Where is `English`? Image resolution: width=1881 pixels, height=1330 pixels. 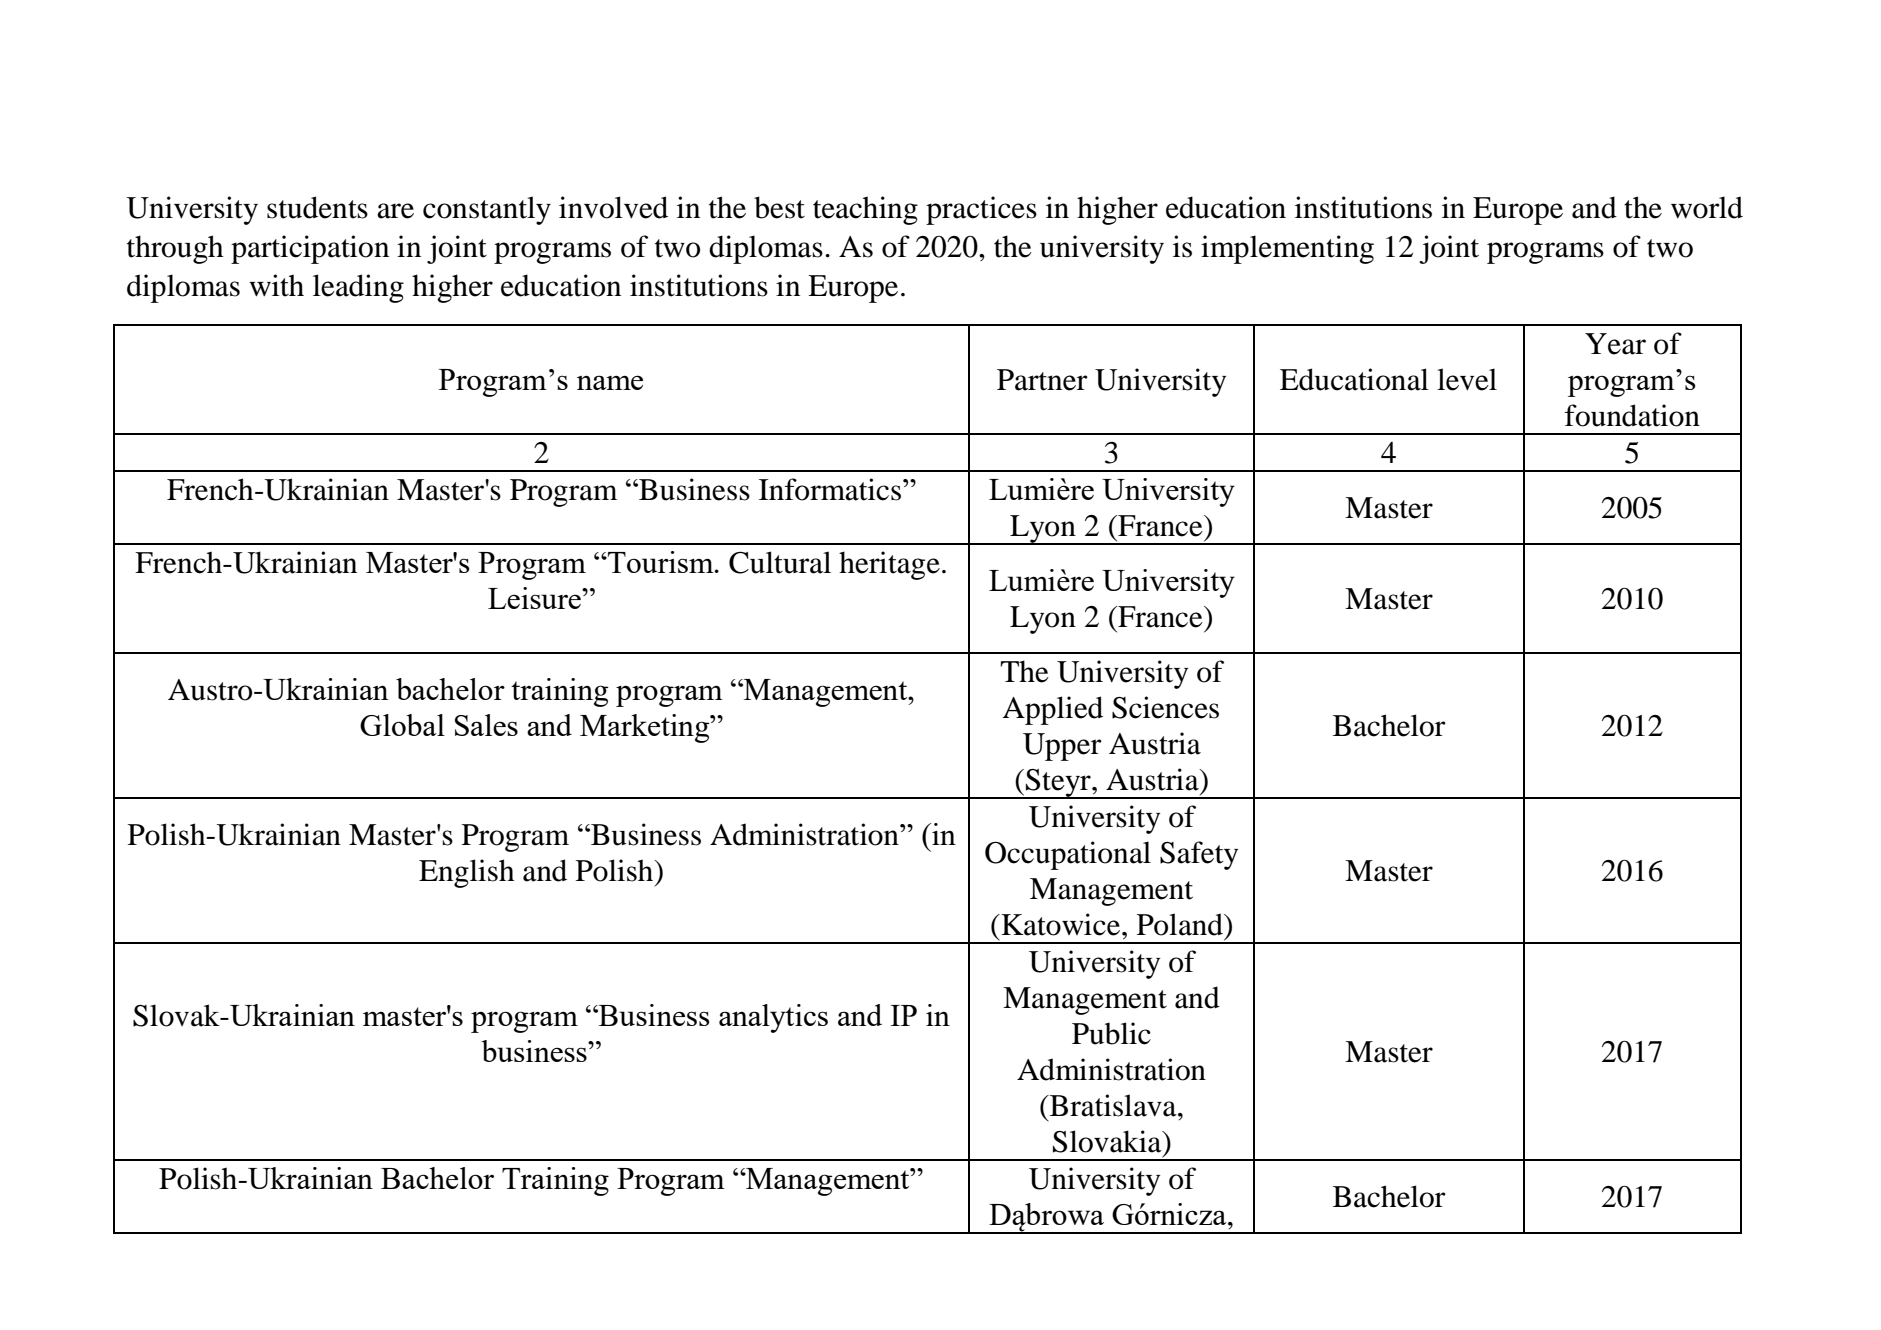
English is located at coordinates (466, 873).
